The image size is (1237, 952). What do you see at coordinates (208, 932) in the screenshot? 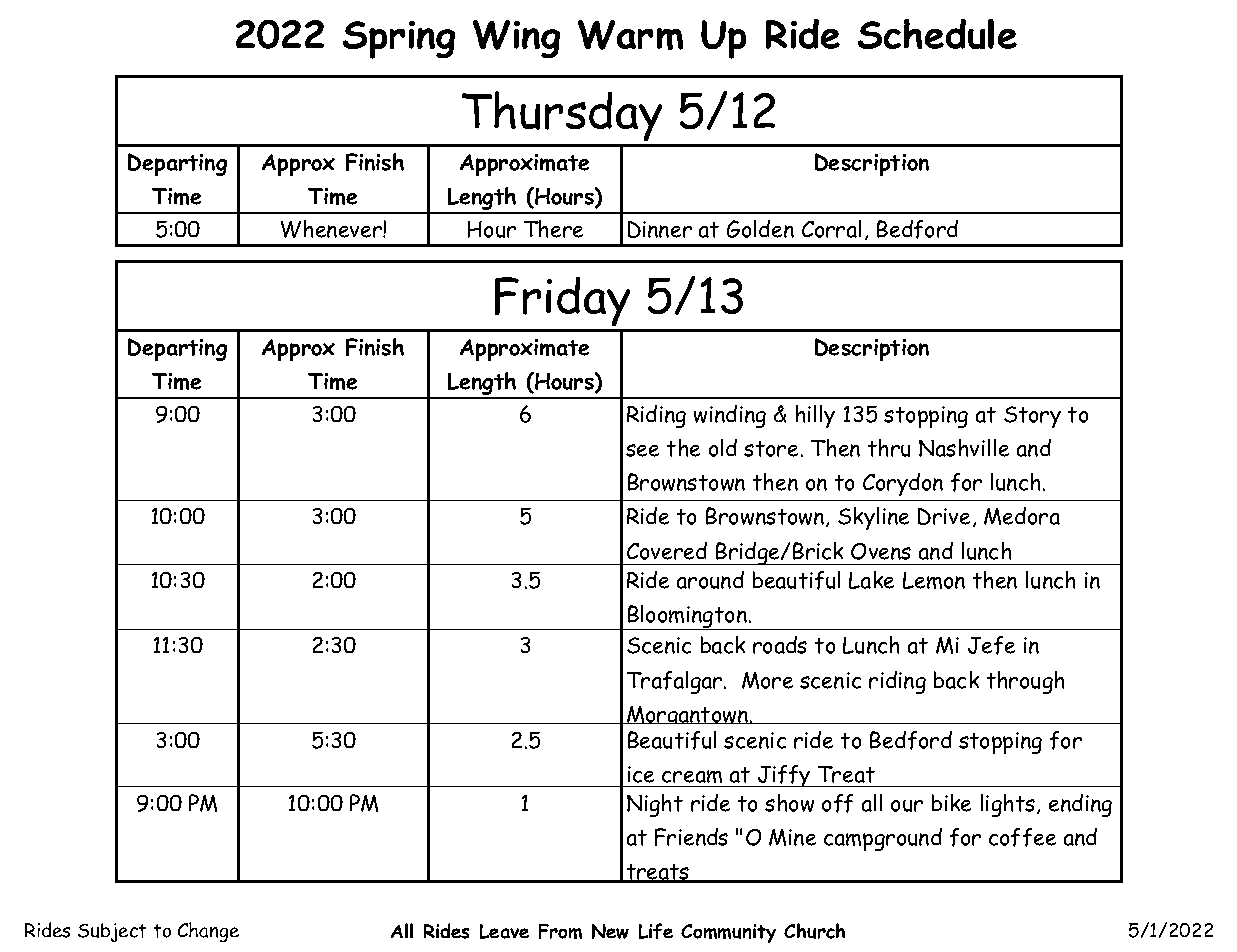
I see `Change` at bounding box center [208, 932].
